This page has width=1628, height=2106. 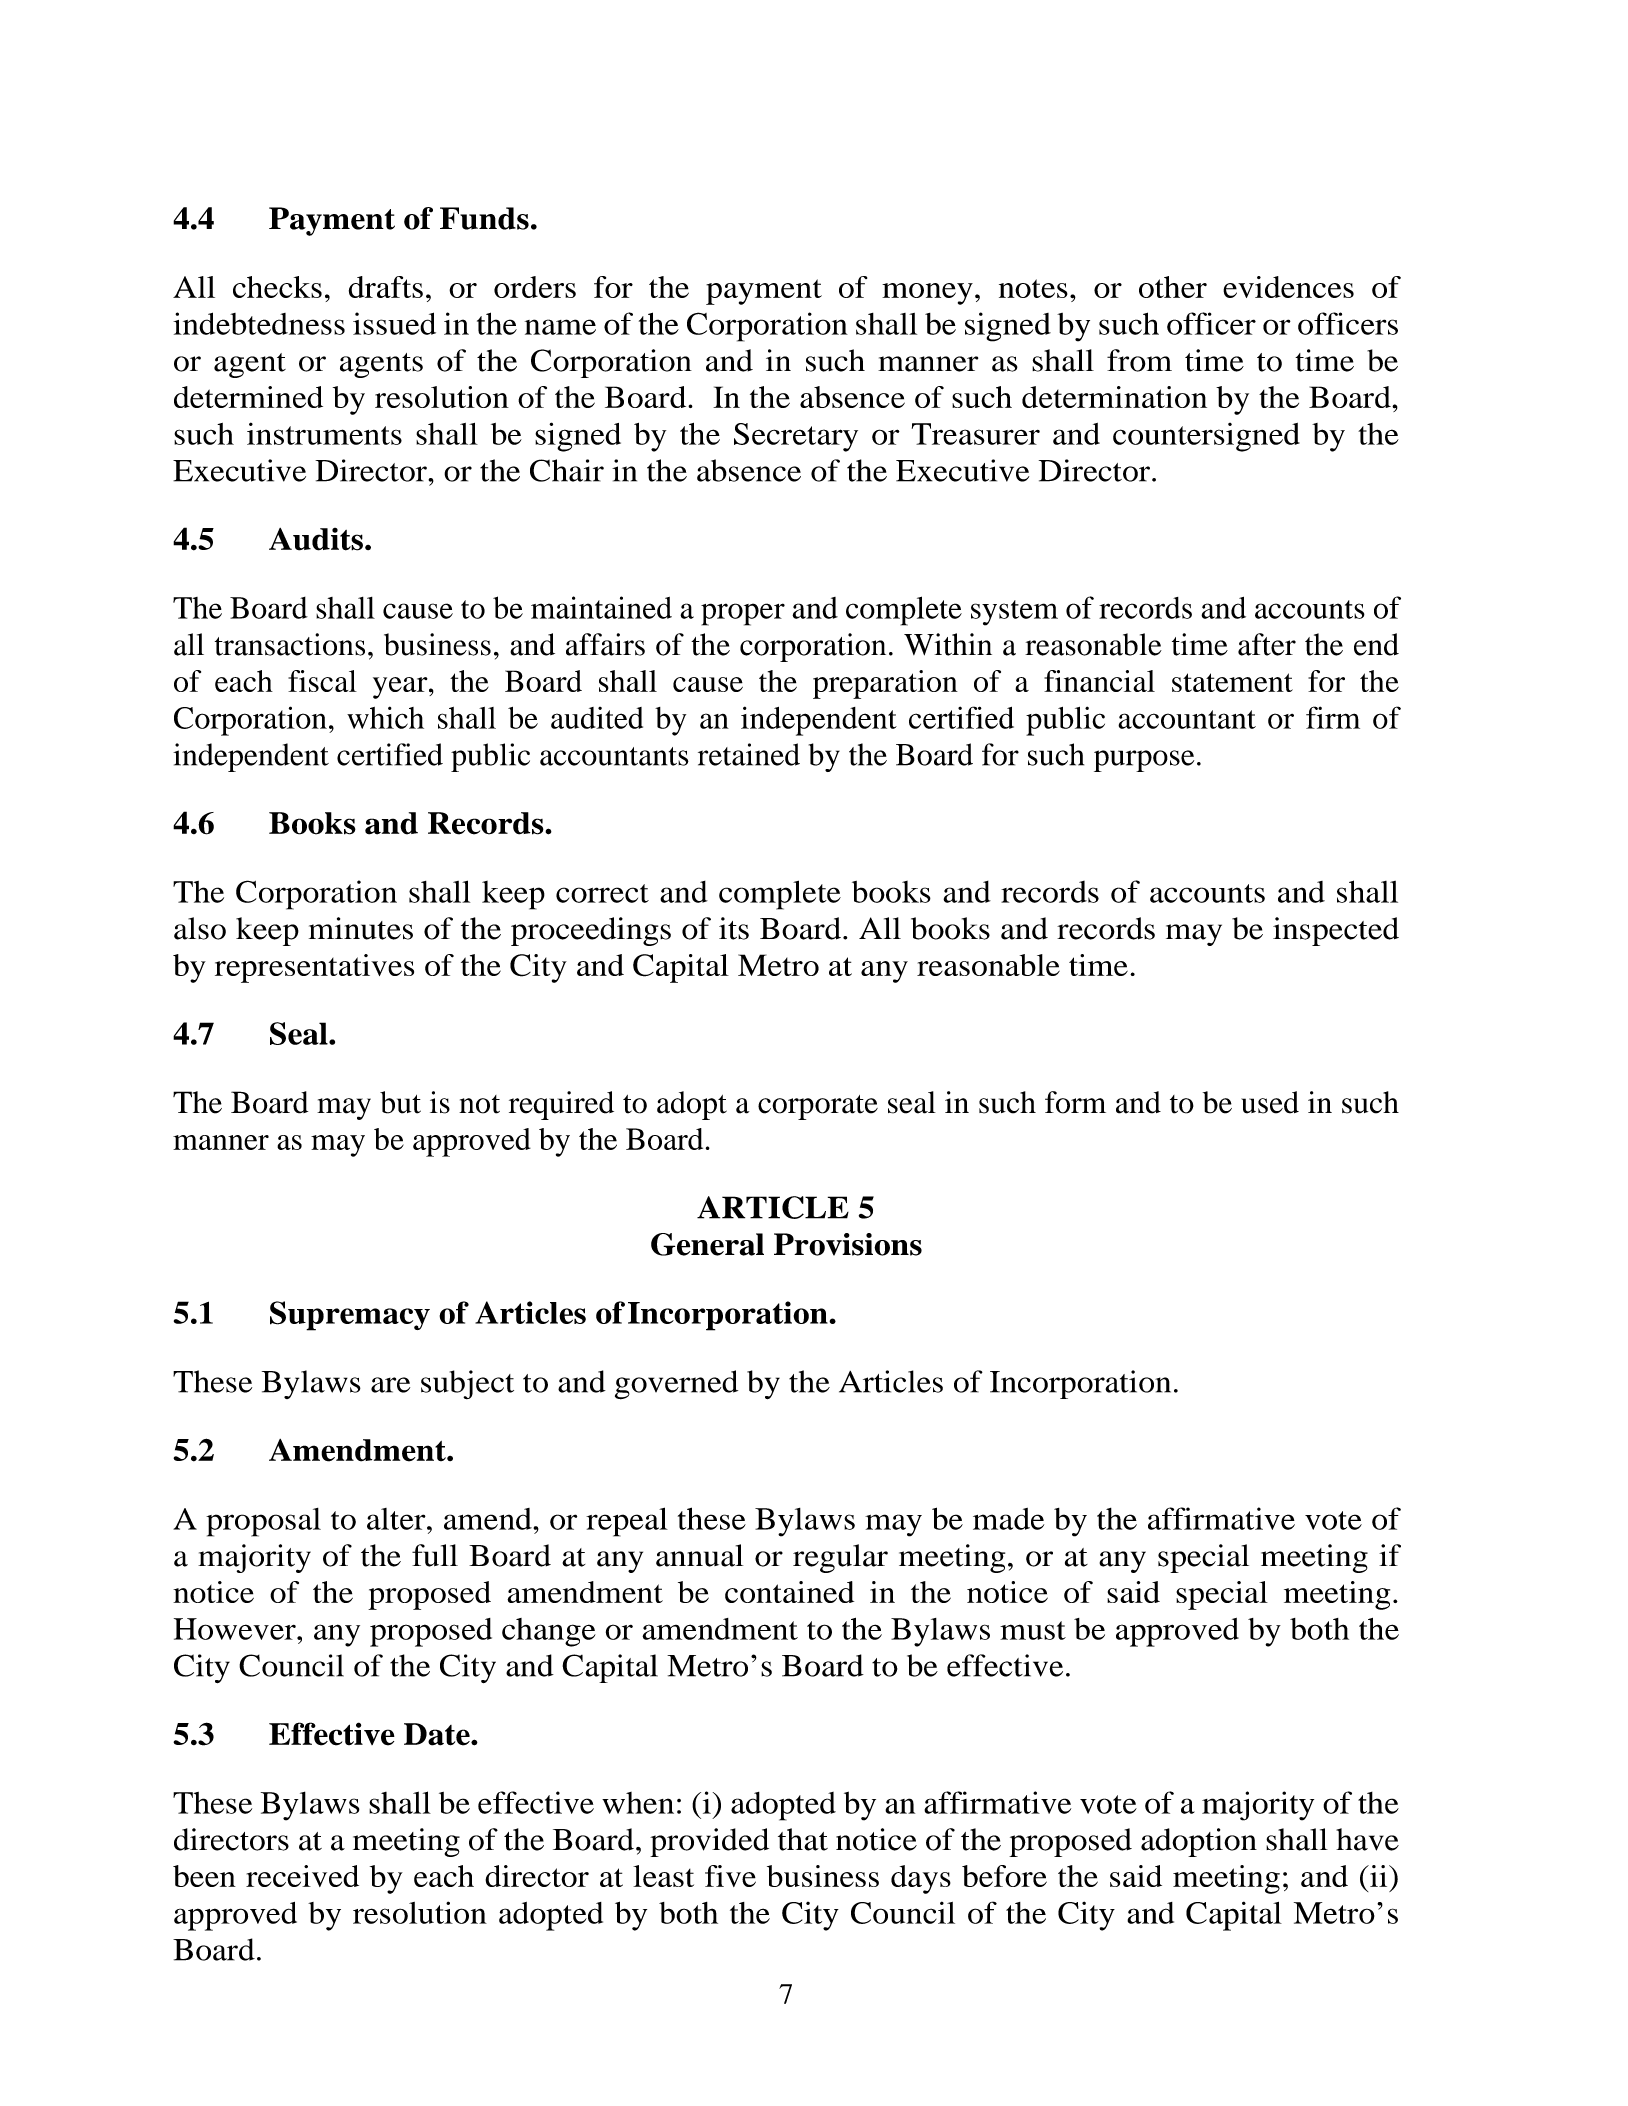 I want to click on statement, so click(x=1232, y=682).
